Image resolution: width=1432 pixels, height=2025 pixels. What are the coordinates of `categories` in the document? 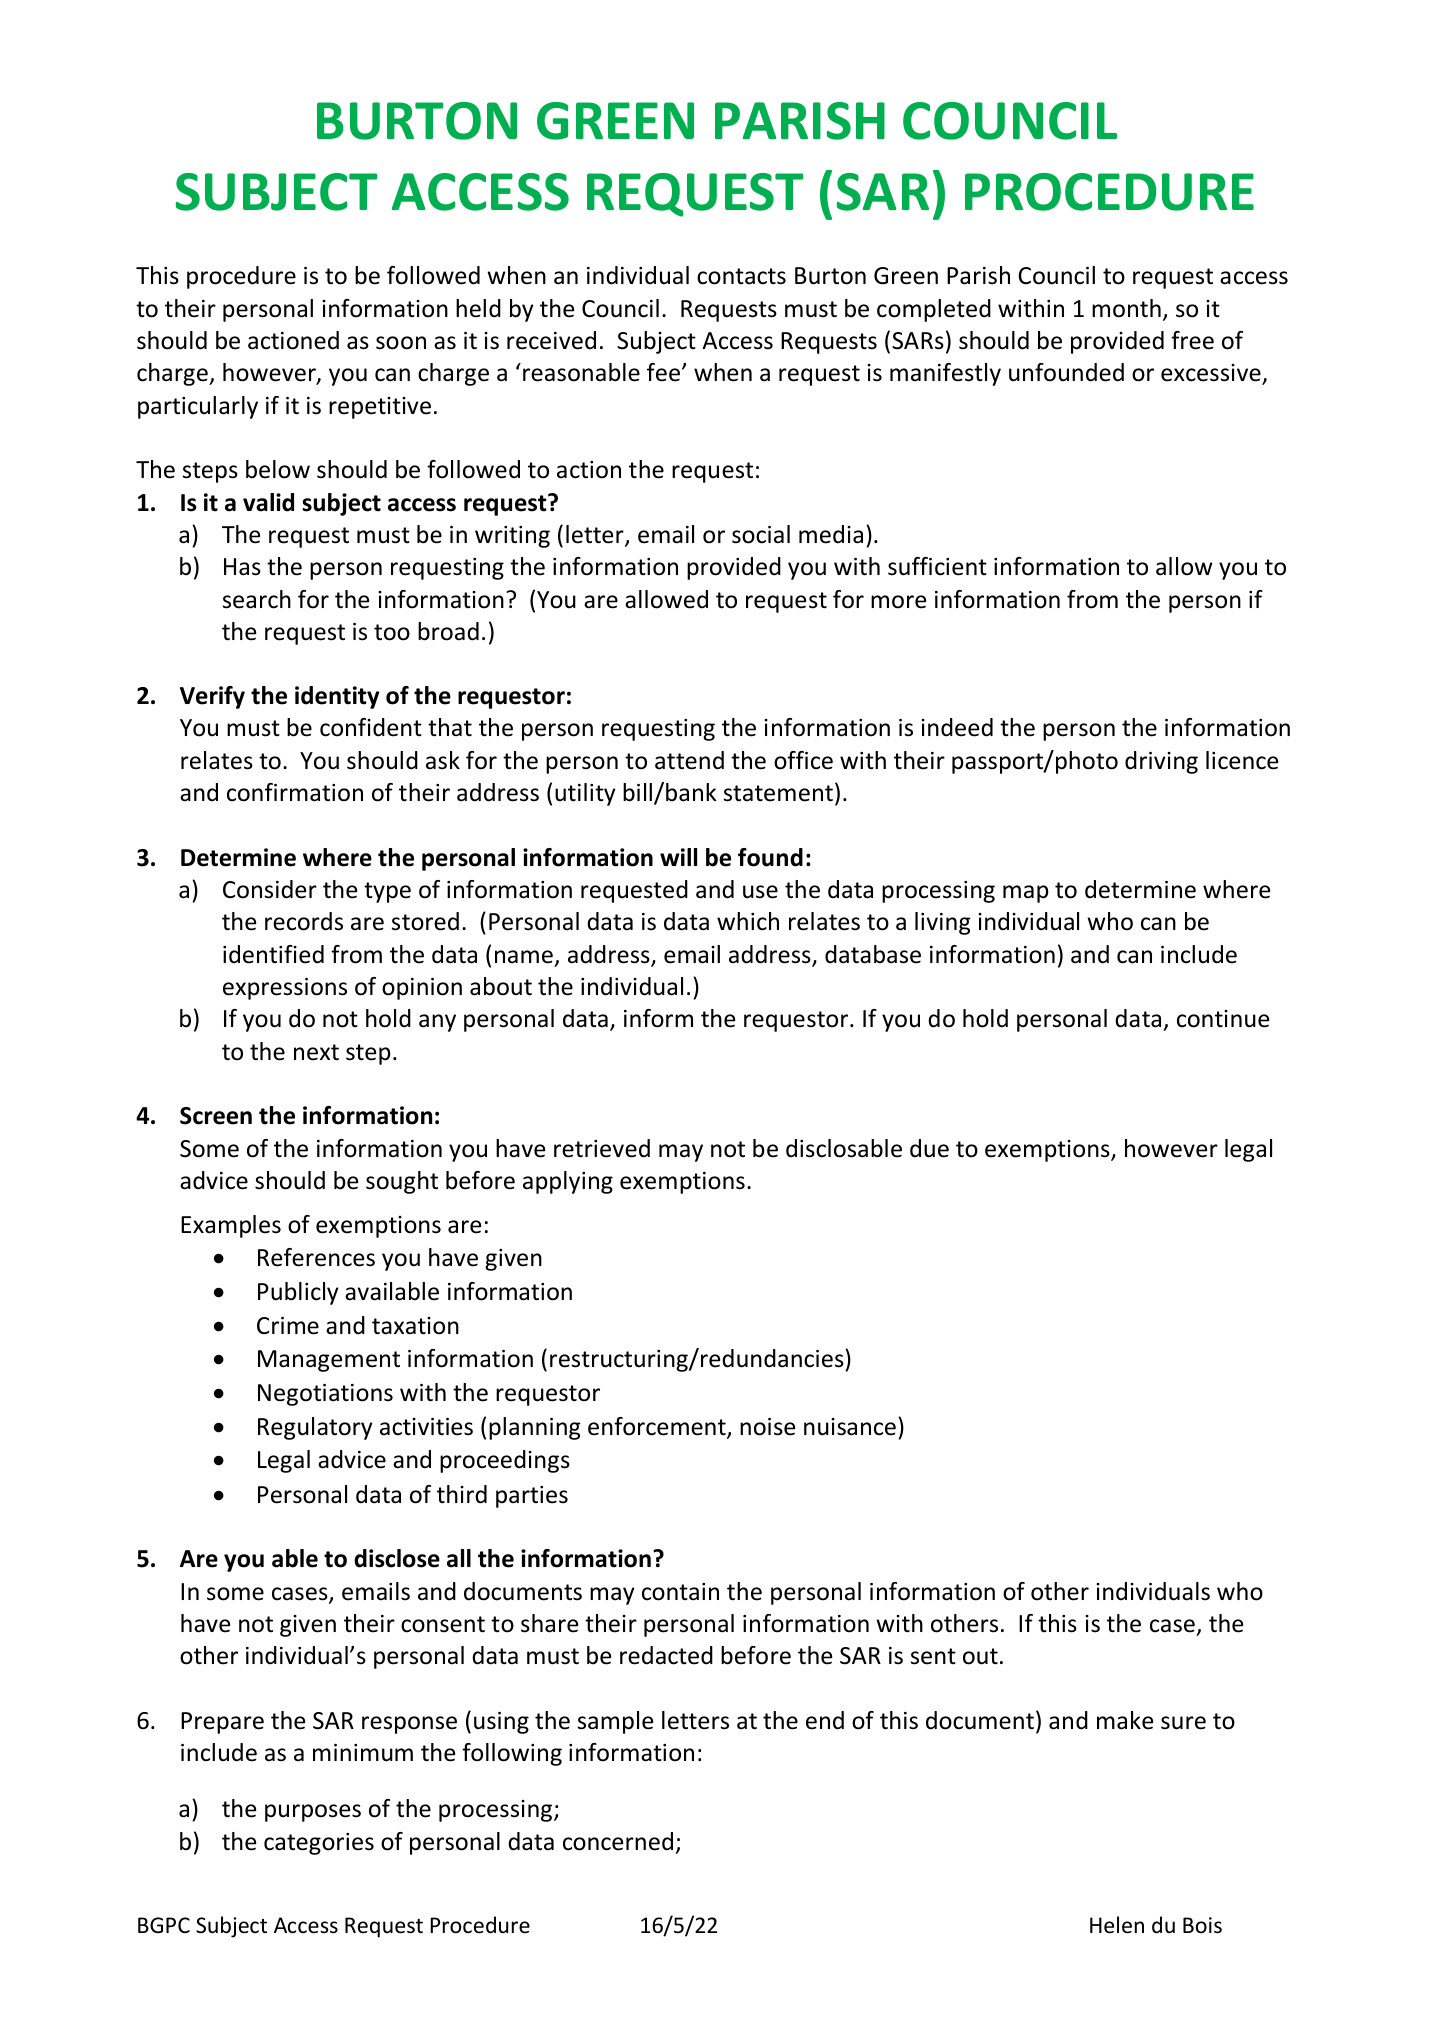 It's located at (319, 1844).
